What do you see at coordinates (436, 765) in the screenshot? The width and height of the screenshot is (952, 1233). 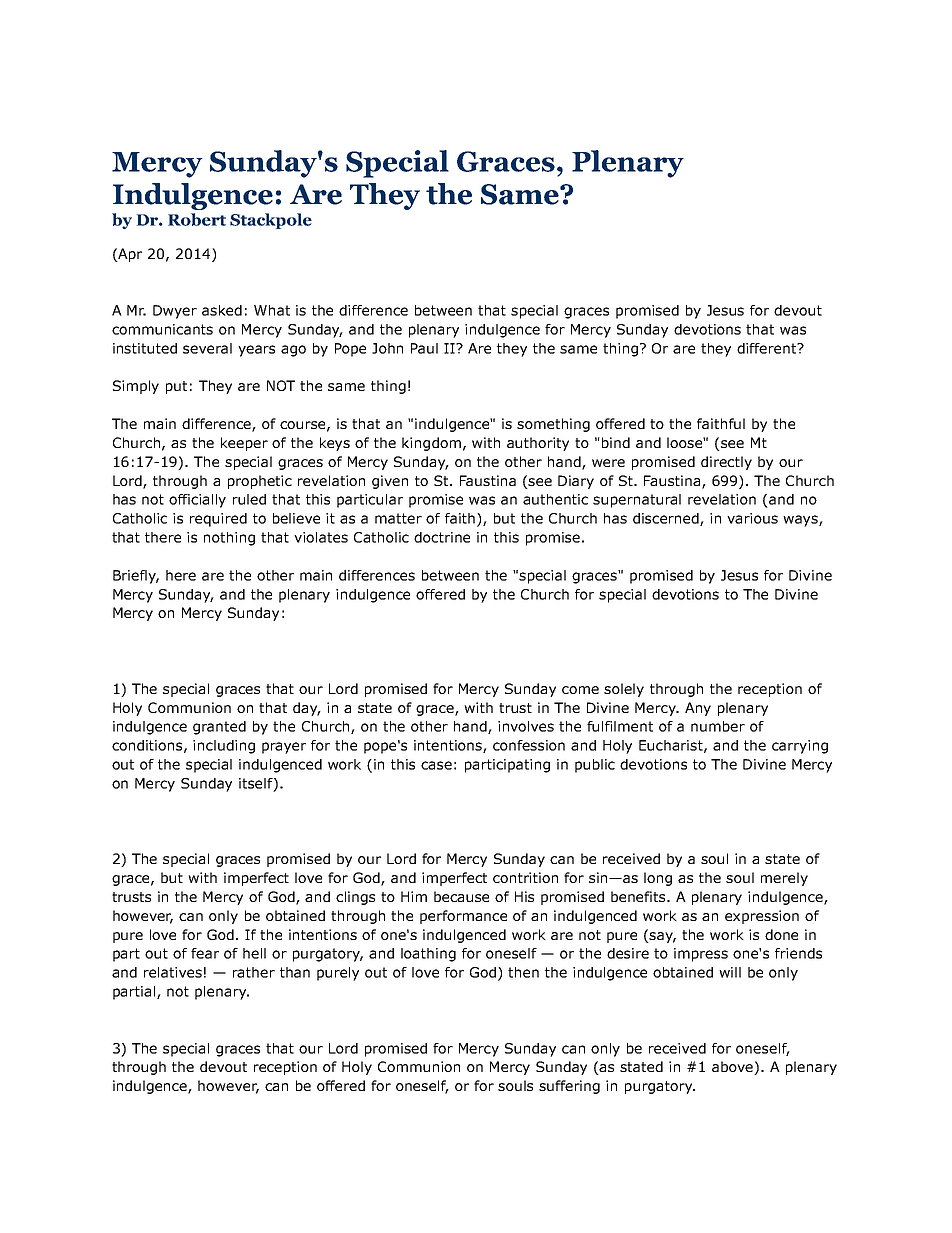 I see `case` at bounding box center [436, 765].
